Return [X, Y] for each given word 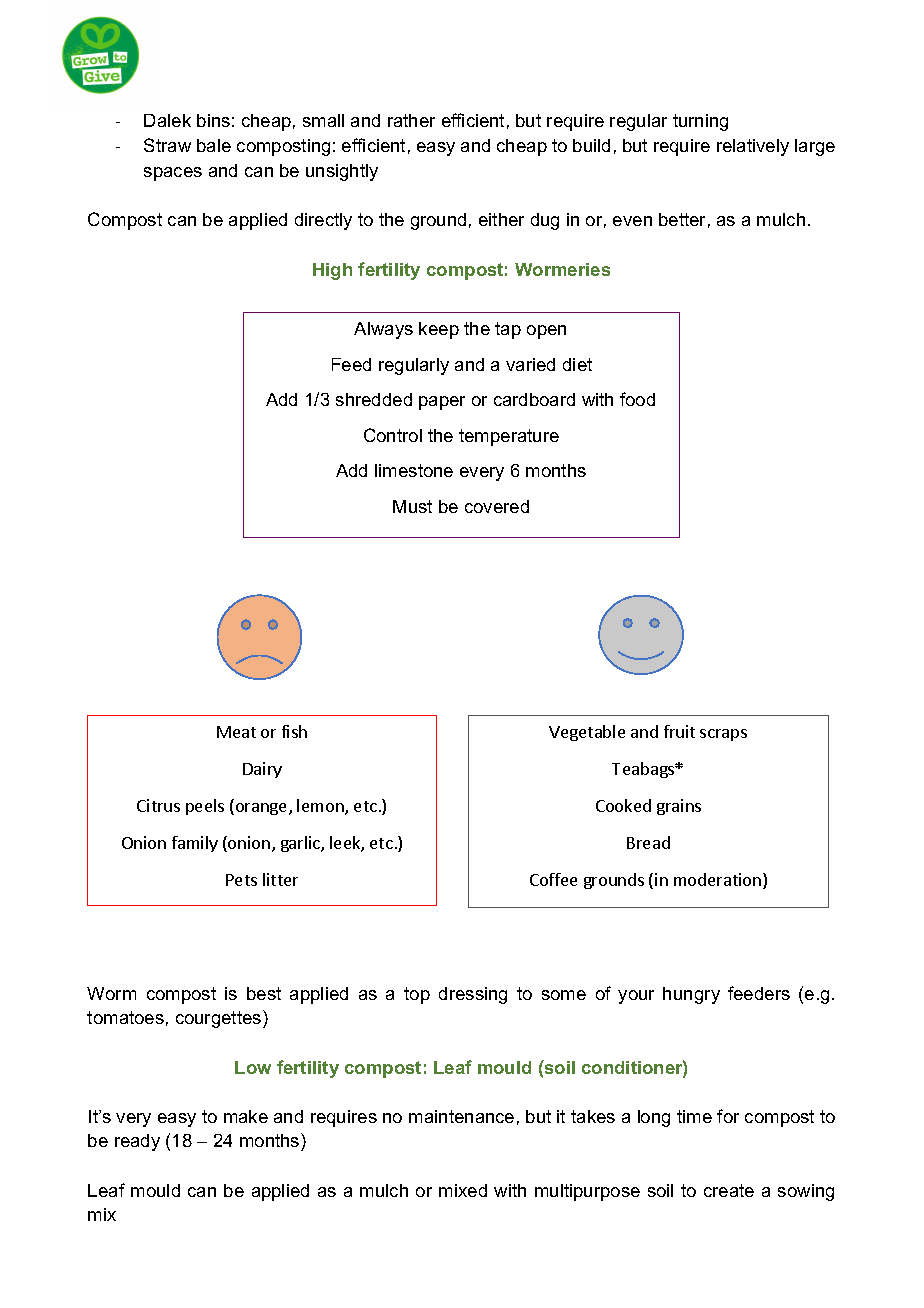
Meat [236, 732]
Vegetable [587, 733]
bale [214, 145]
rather [411, 120]
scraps [723, 735]
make [246, 1116]
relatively [753, 147]
